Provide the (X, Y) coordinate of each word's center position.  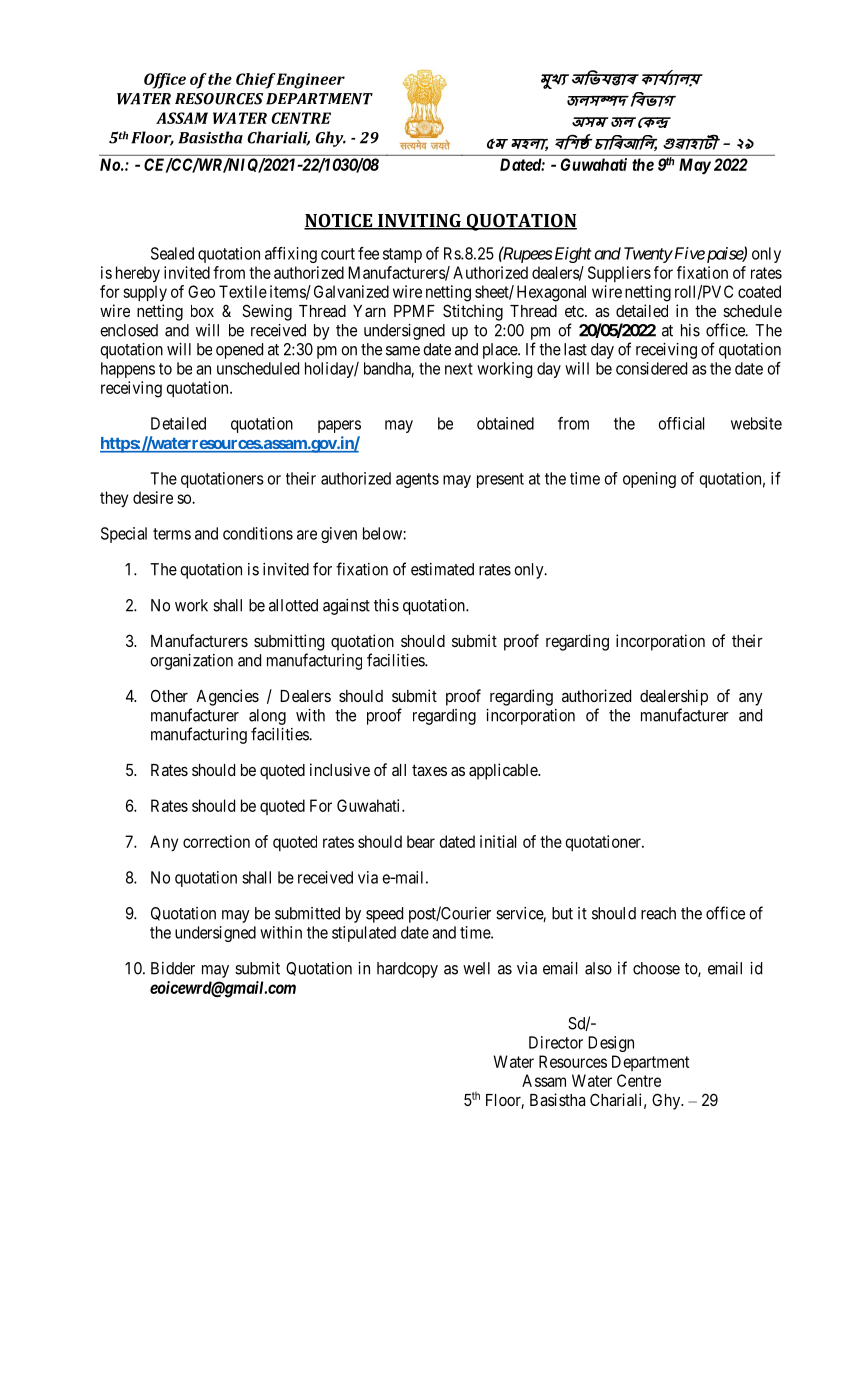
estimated (442, 569)
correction (216, 841)
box (202, 311)
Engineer (310, 81)
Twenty (648, 255)
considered (651, 368)
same (403, 351)
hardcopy (407, 970)
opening (649, 480)
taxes (429, 770)
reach (658, 913)
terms (172, 534)
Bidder (173, 968)
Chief (256, 81)
